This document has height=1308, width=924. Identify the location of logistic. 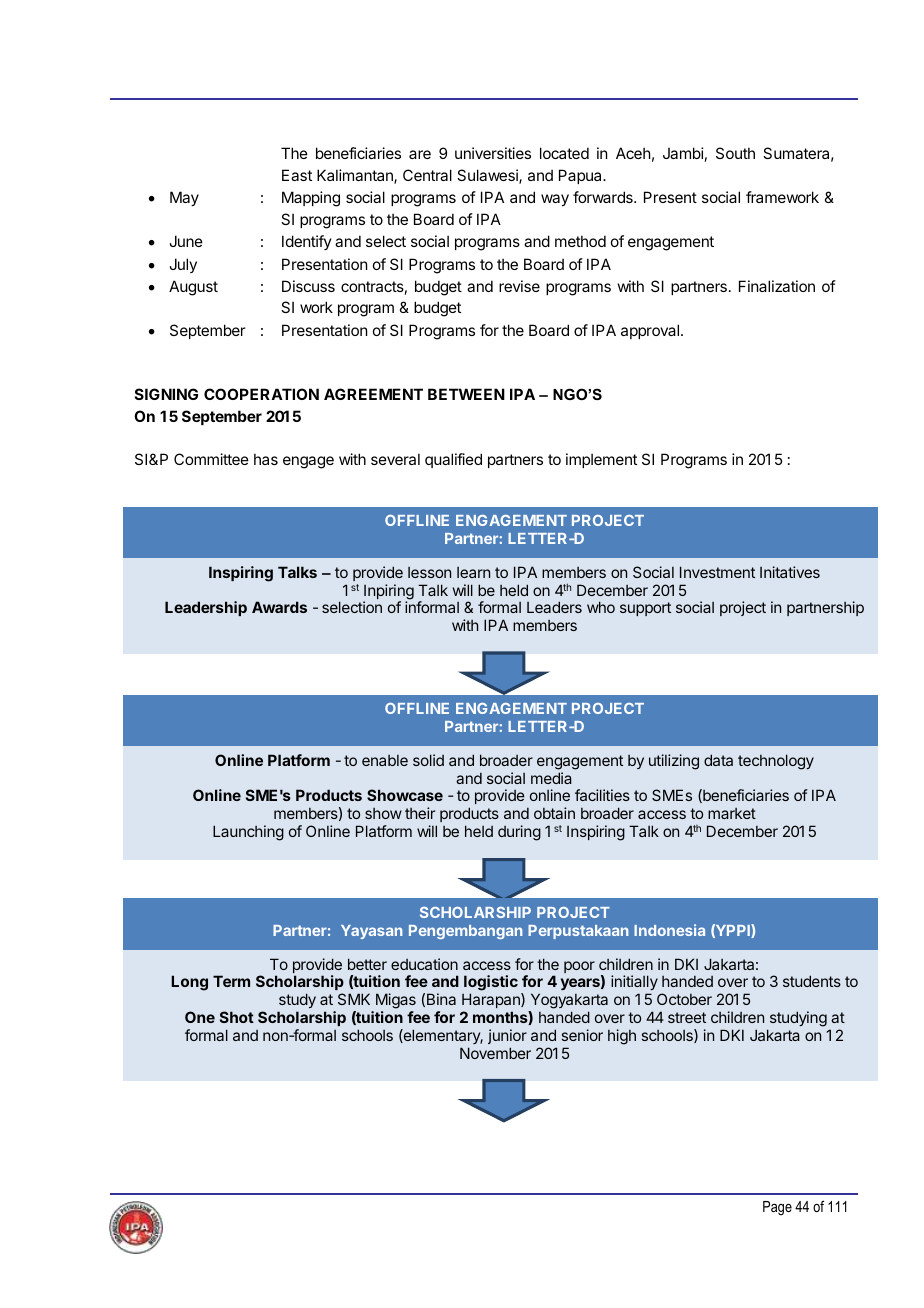
(491, 984).
